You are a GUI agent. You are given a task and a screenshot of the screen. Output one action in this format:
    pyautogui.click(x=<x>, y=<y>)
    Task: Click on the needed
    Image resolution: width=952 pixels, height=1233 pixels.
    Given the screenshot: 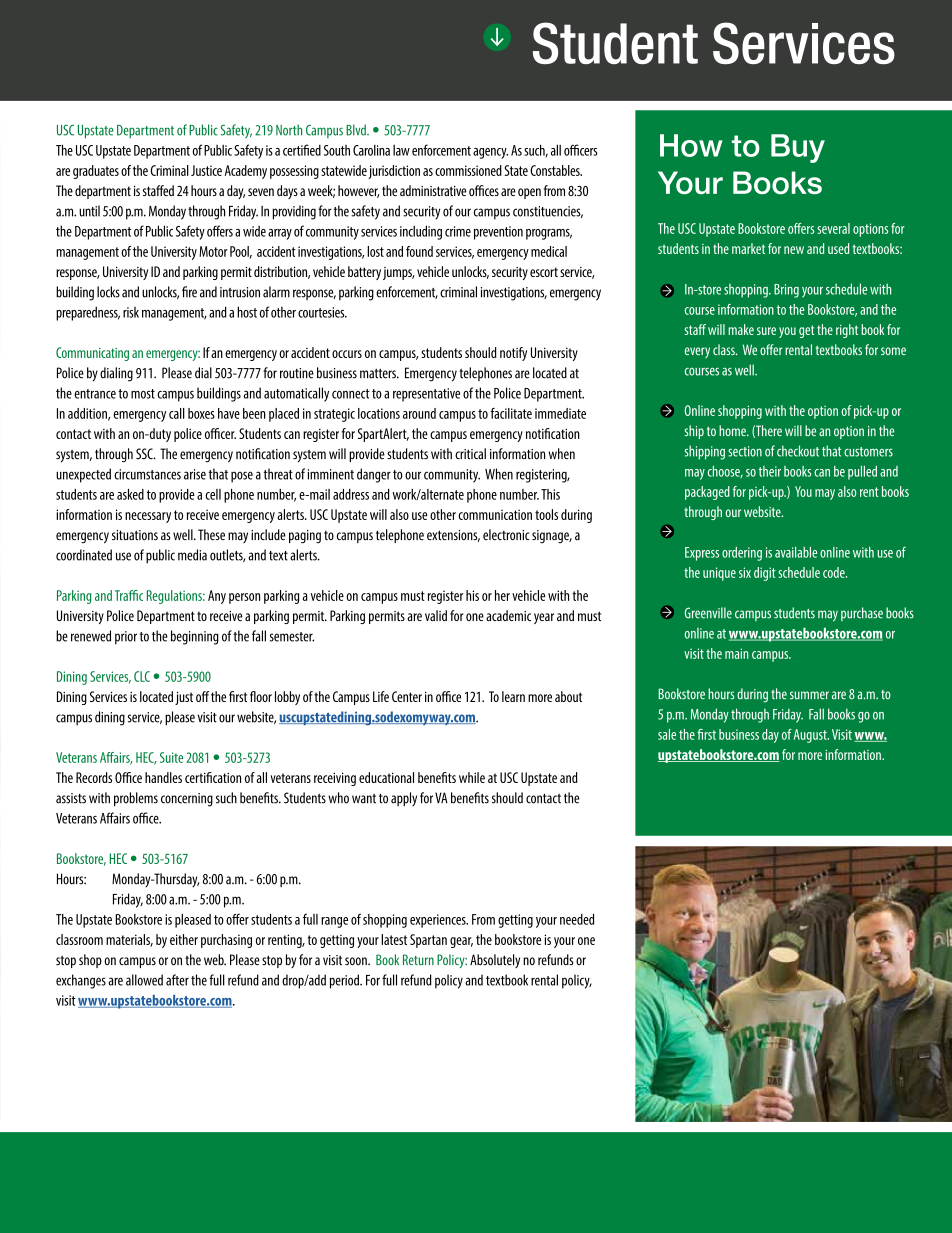 What is the action you would take?
    pyautogui.click(x=577, y=919)
